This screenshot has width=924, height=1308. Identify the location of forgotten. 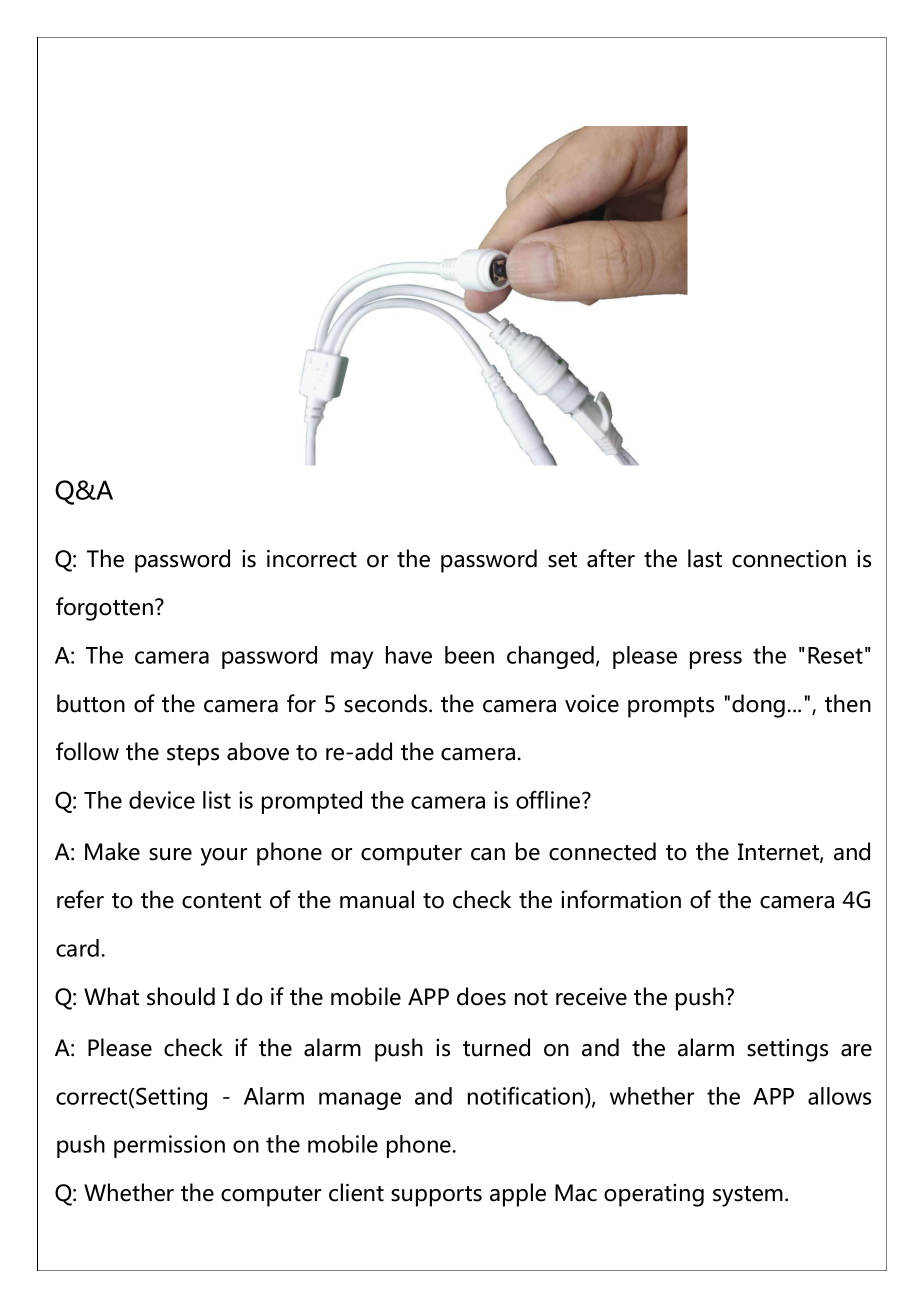
(104, 609).
